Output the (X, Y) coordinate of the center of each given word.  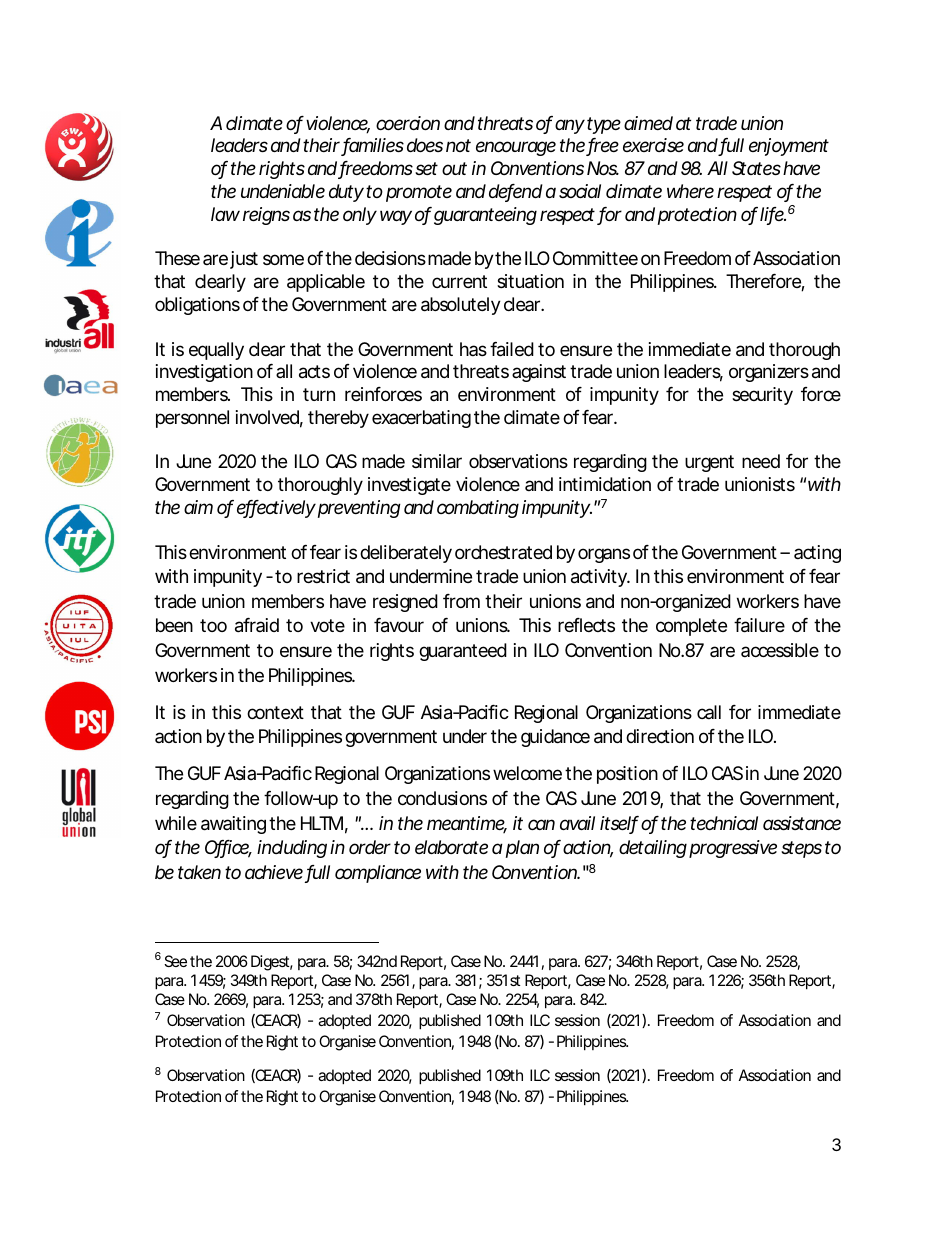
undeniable (283, 191)
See (175, 961)
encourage (516, 148)
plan (522, 849)
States (756, 168)
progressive (733, 849)
